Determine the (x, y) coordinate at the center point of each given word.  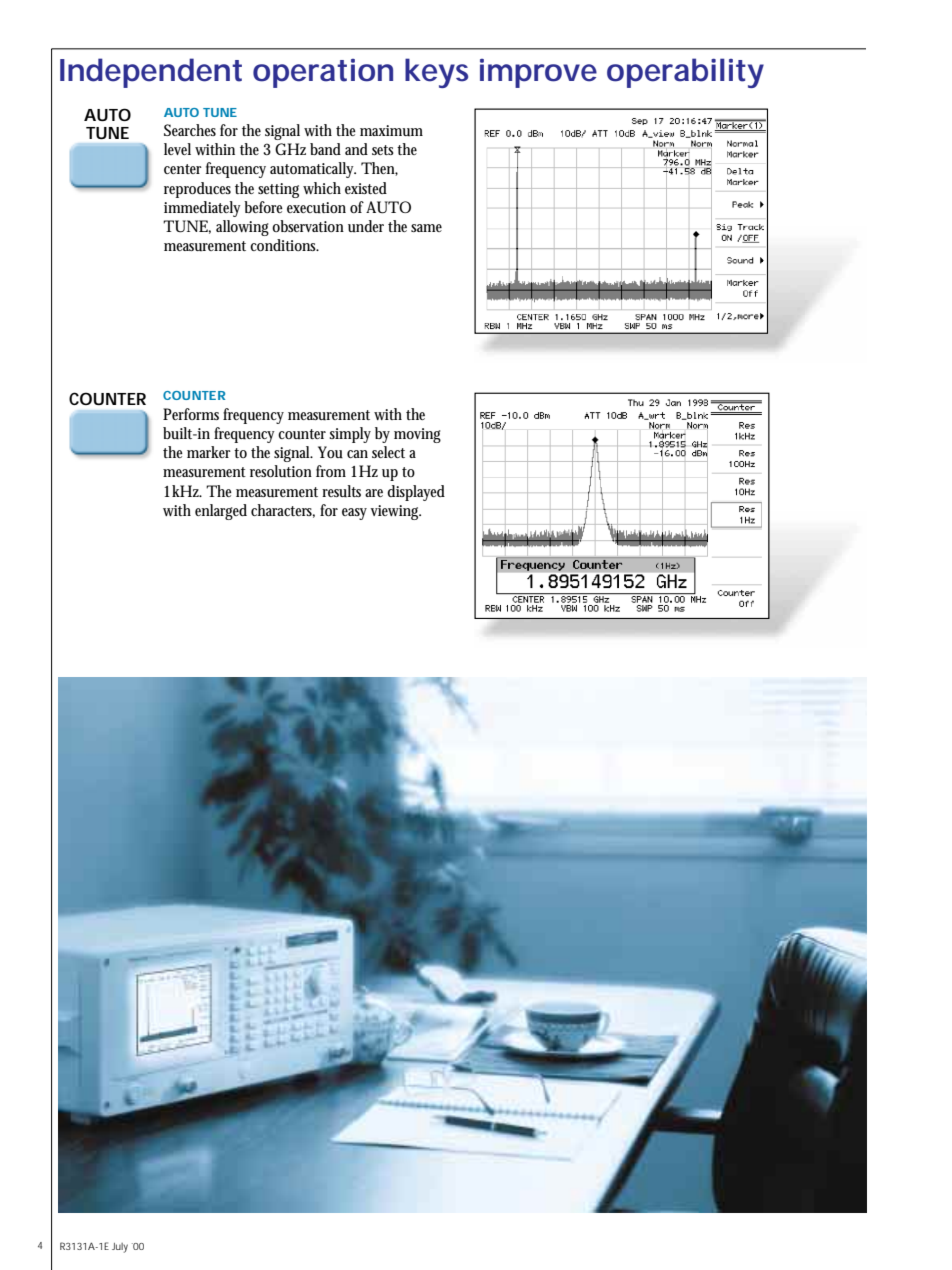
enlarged (221, 512)
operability (685, 73)
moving (417, 435)
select (388, 452)
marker (209, 452)
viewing (395, 512)
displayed (416, 493)
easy (356, 514)
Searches (190, 130)
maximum (391, 131)
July (120, 1248)
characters (283, 511)
